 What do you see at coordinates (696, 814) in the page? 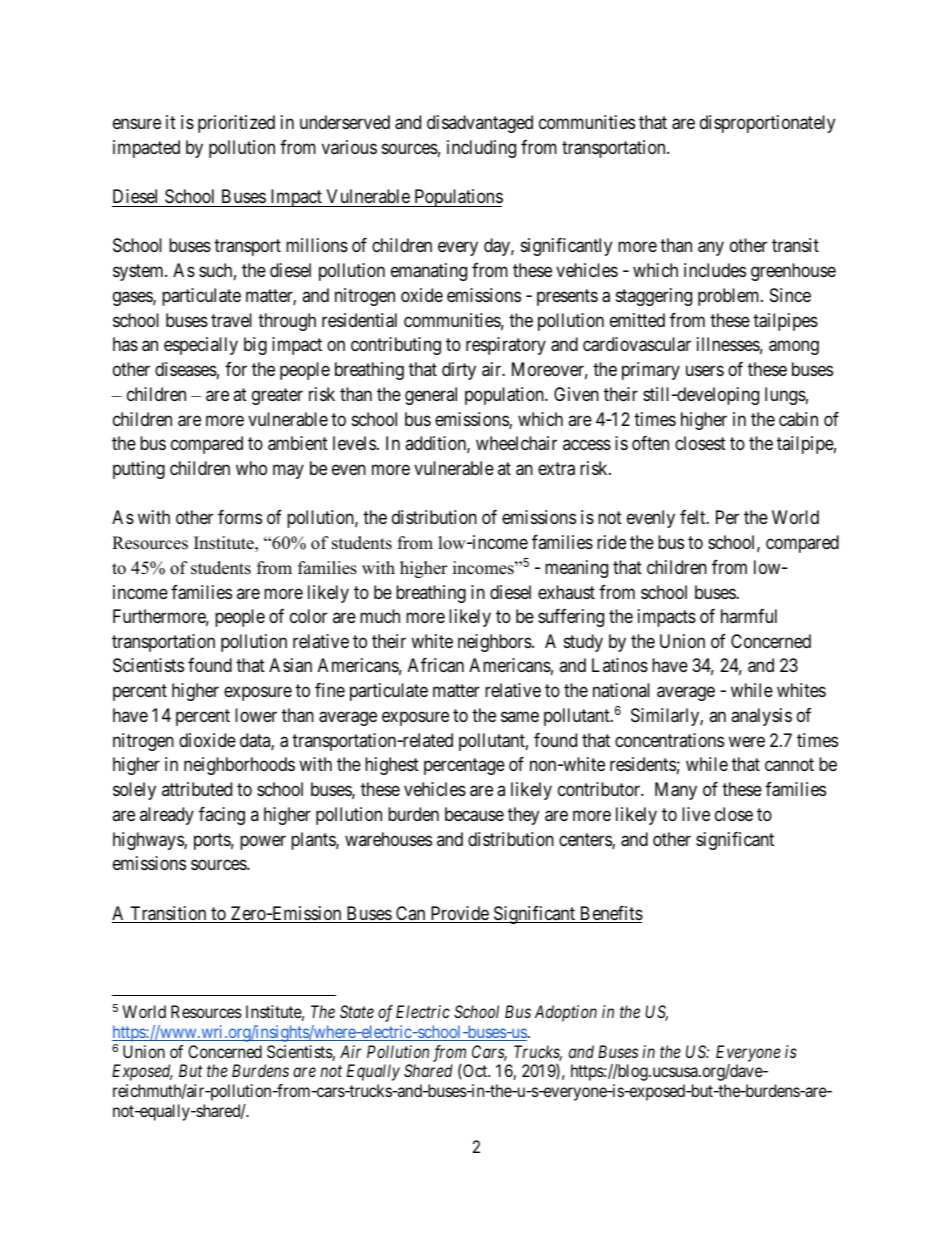
I see `live` at bounding box center [696, 814].
